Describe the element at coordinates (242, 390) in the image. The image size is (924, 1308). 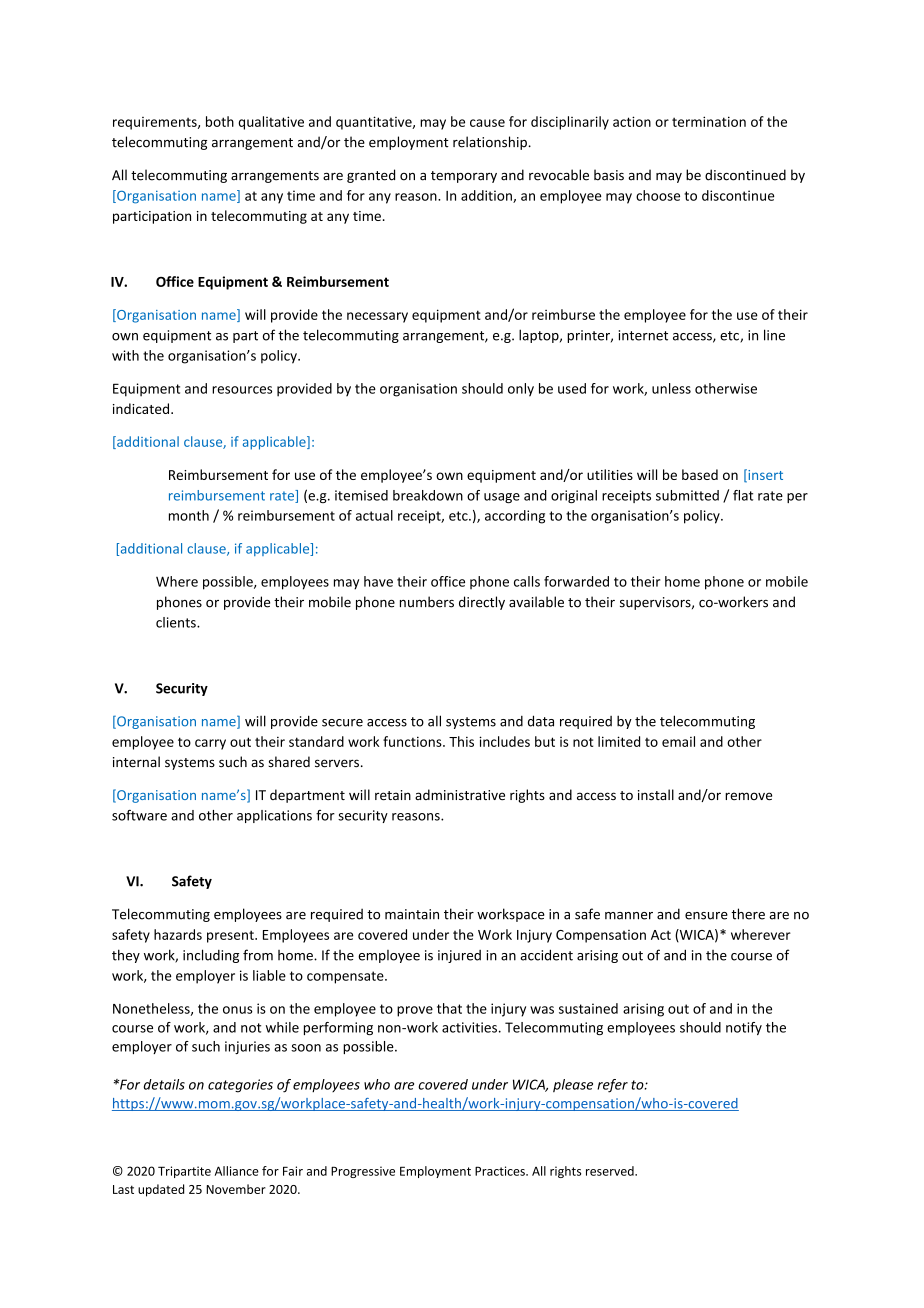
I see `resources` at that location.
